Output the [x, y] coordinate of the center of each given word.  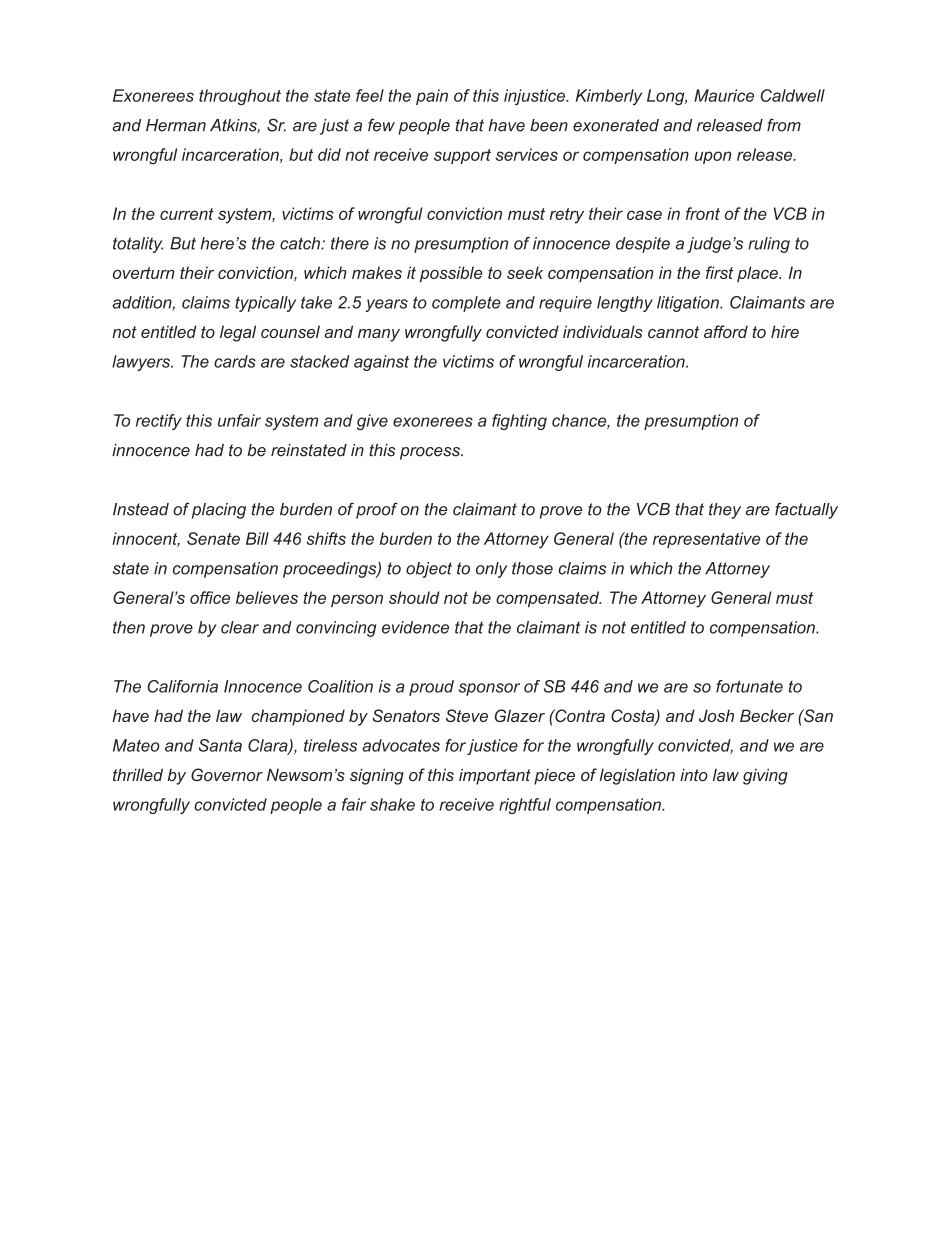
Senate [213, 538]
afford [726, 331]
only [491, 570]
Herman [176, 125]
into [694, 774]
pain [432, 97]
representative [706, 540]
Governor [227, 775]
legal [238, 333]
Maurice [724, 95]
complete [466, 304]
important [495, 776]
